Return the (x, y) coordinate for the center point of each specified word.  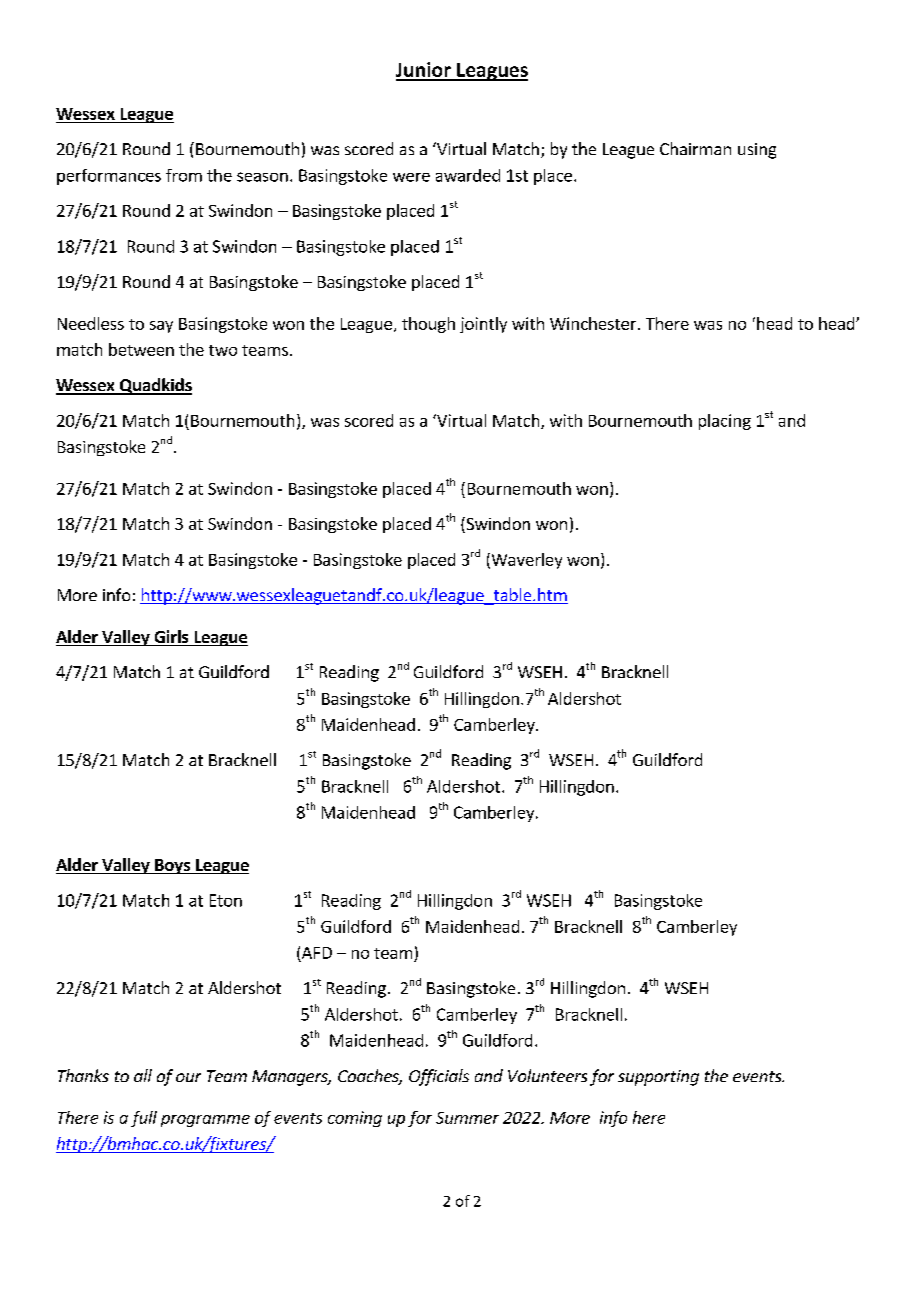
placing (725, 422)
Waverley (525, 561)
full (144, 1119)
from (184, 175)
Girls (171, 638)
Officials (439, 1077)
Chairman (695, 148)
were (411, 177)
